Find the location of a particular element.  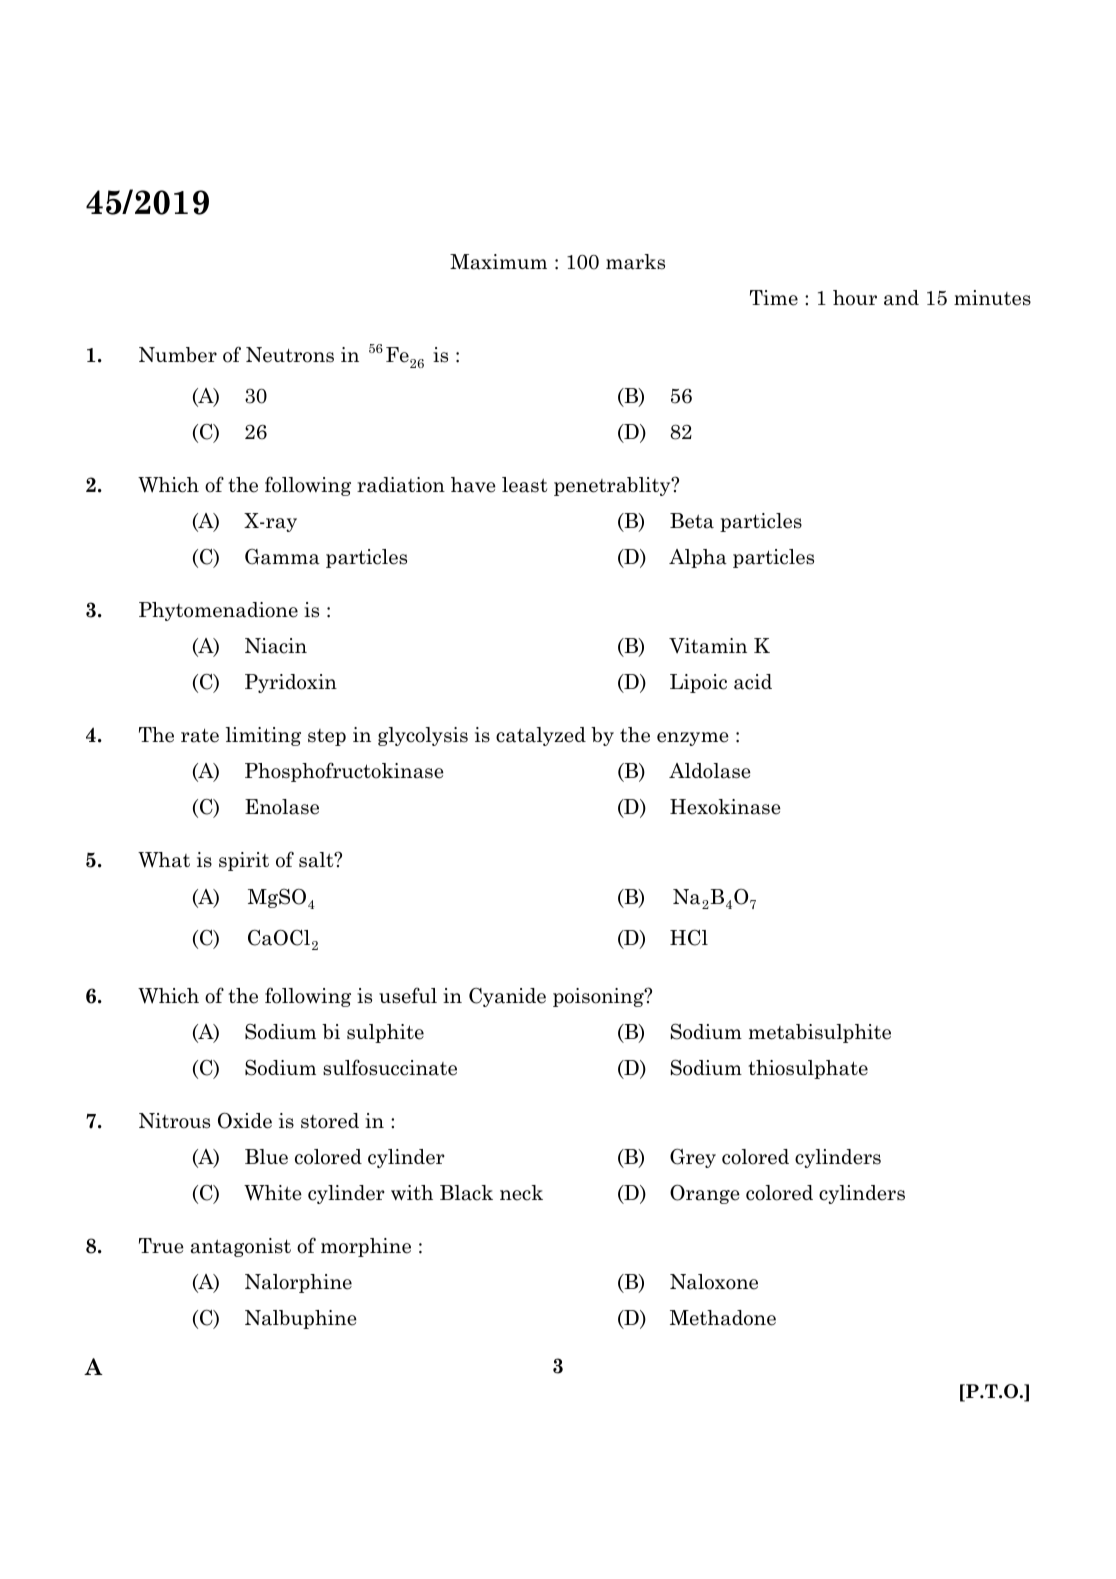

and is located at coordinates (901, 298).
